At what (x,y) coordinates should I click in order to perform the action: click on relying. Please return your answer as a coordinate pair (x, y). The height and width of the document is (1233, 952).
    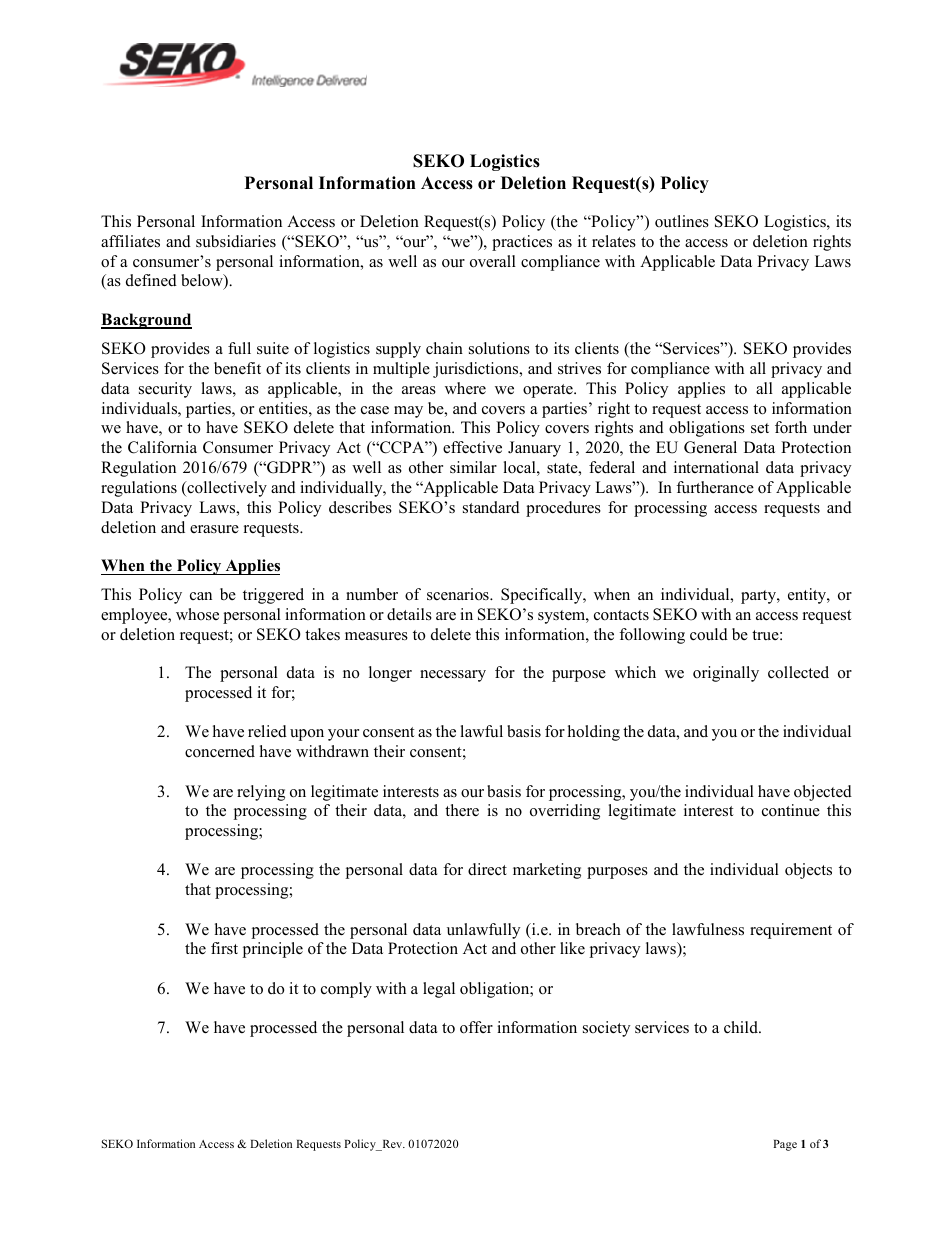
    Looking at the image, I should click on (261, 793).
